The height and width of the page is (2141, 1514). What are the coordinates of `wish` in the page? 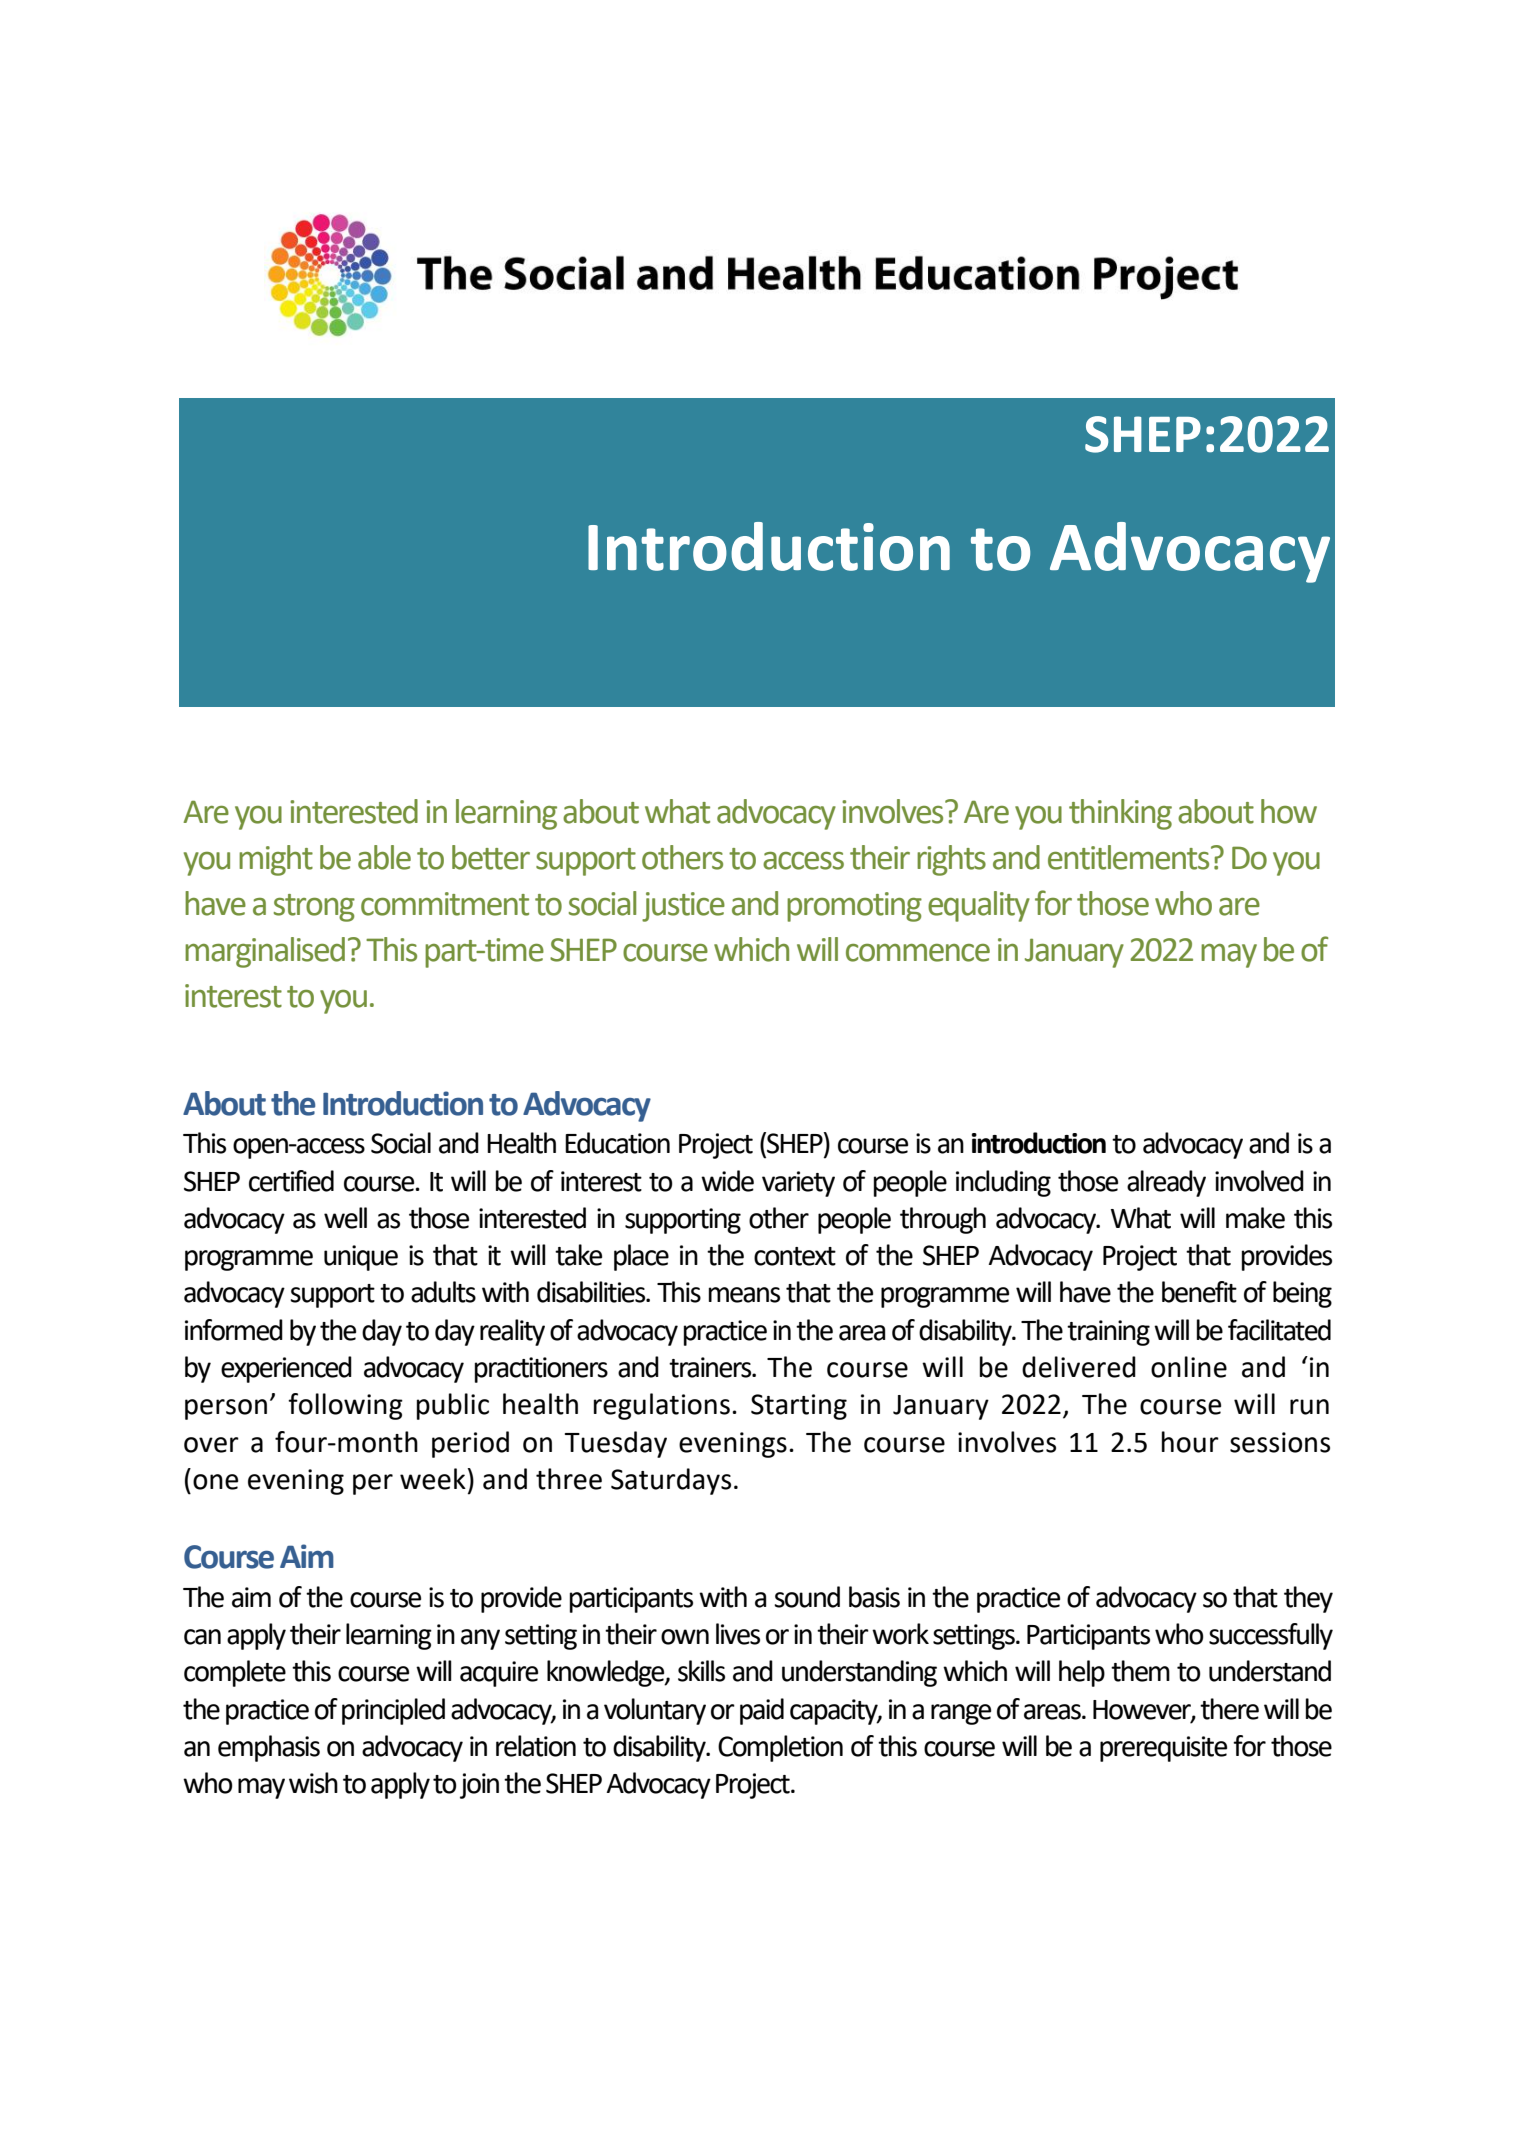 It's located at (313, 1783).
